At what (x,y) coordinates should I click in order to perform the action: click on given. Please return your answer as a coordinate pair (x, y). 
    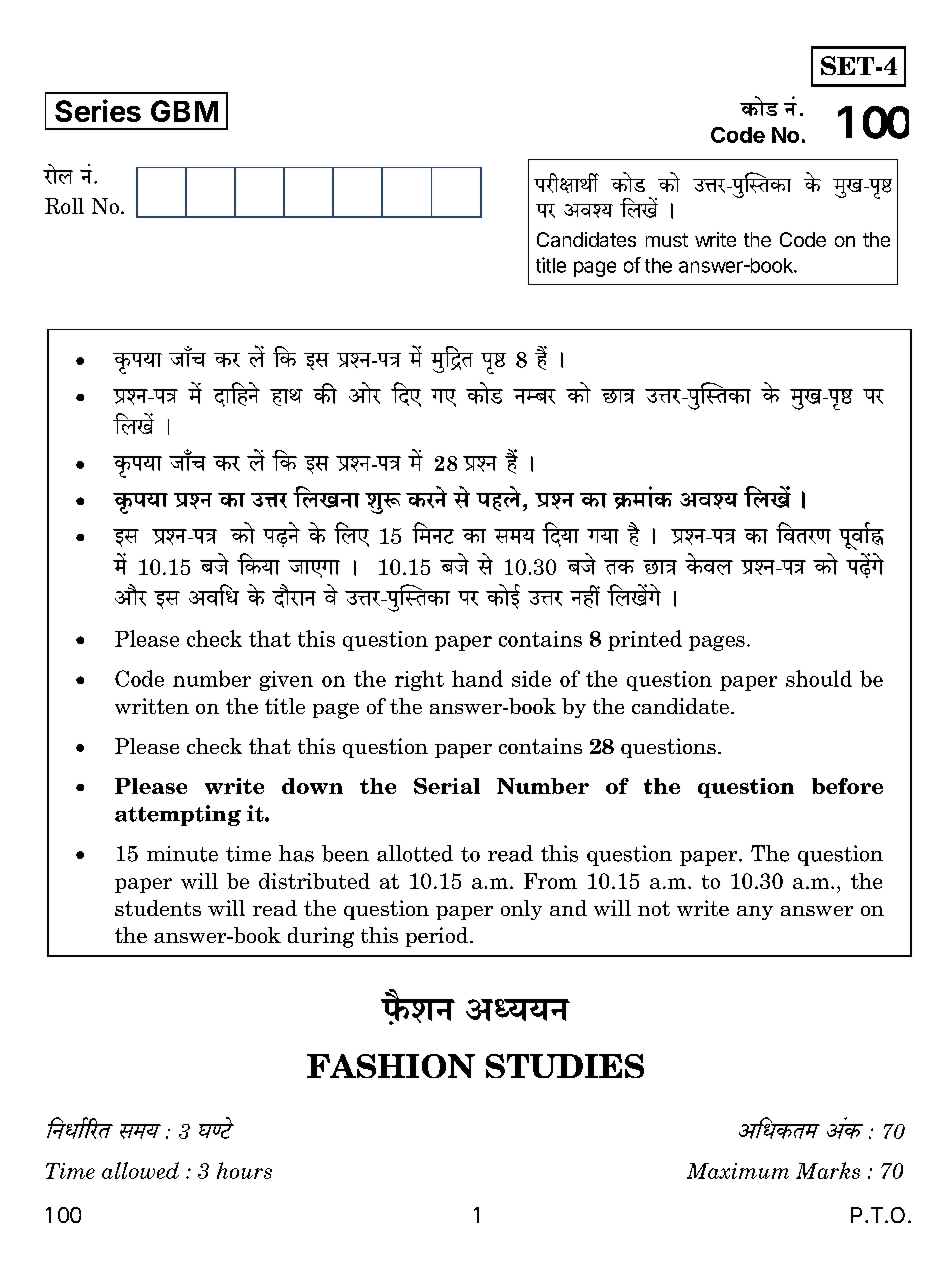
    Looking at the image, I should click on (286, 681).
